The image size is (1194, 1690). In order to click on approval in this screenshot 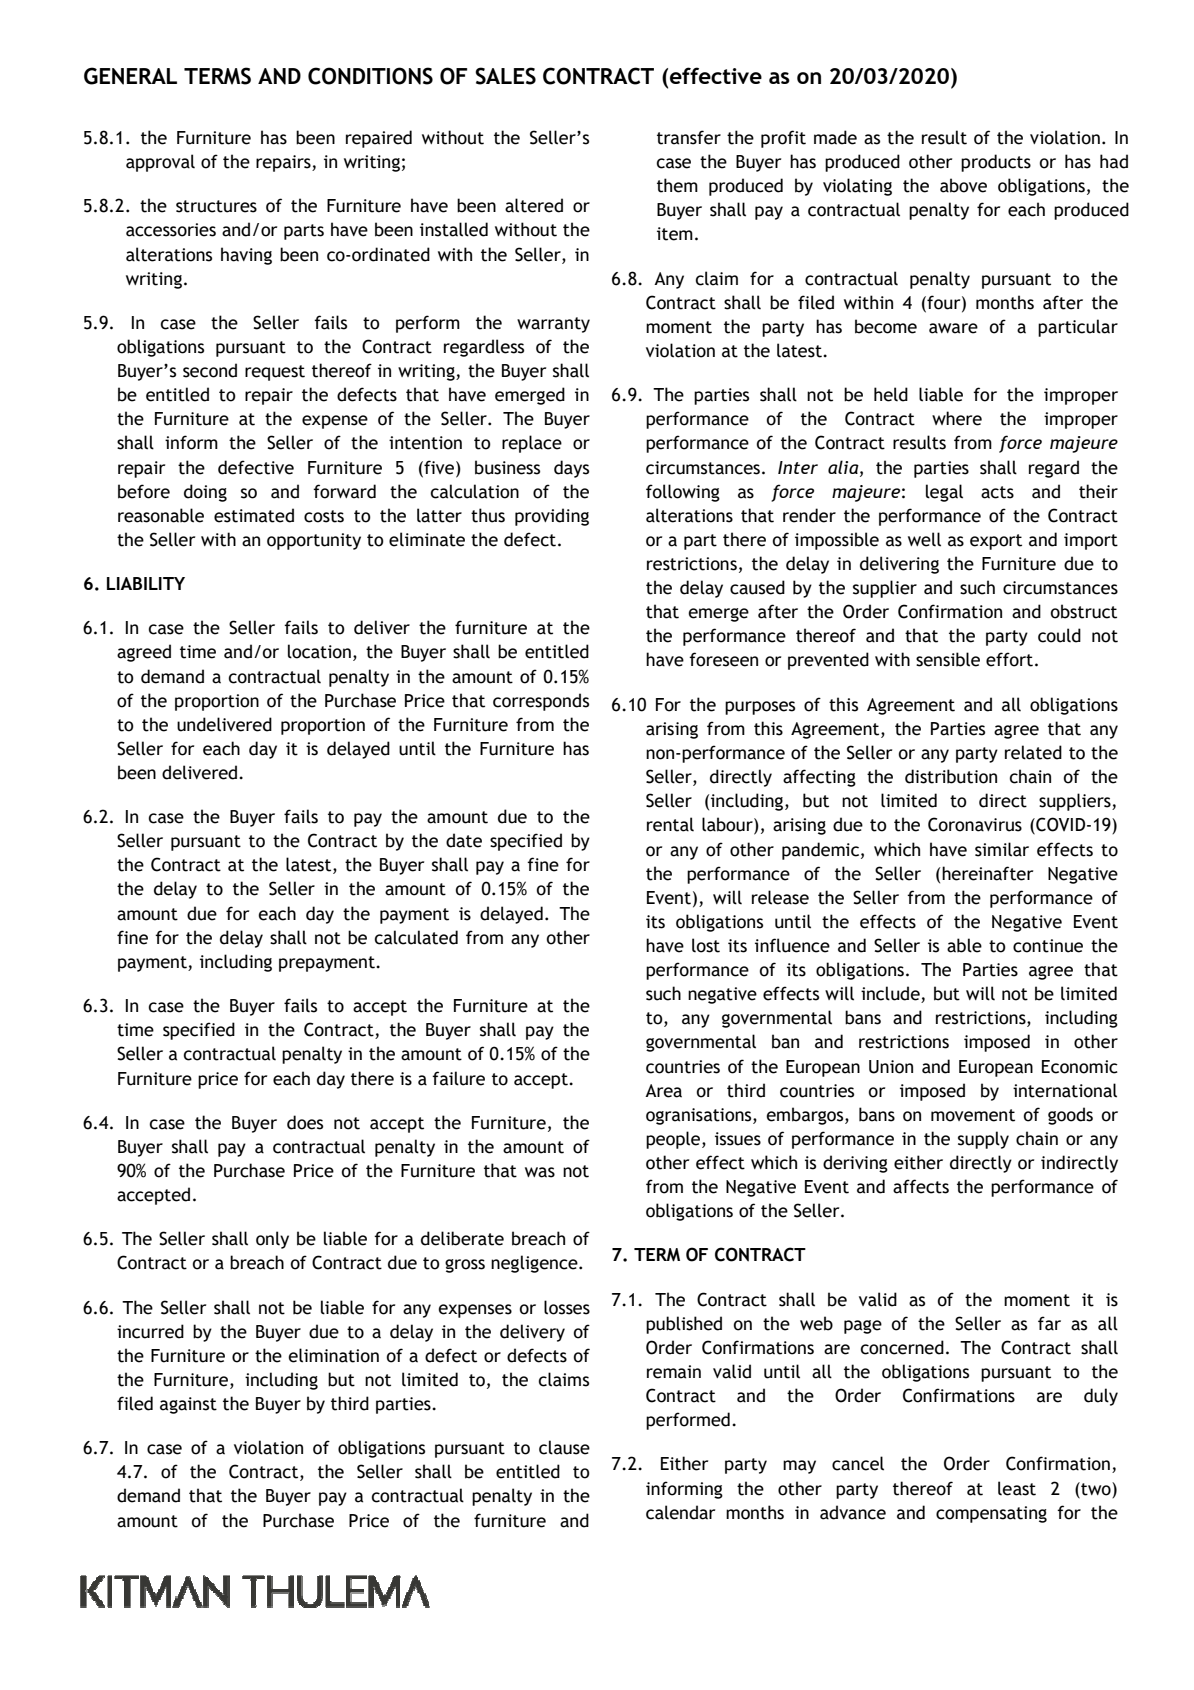, I will do `click(160, 163)`.
